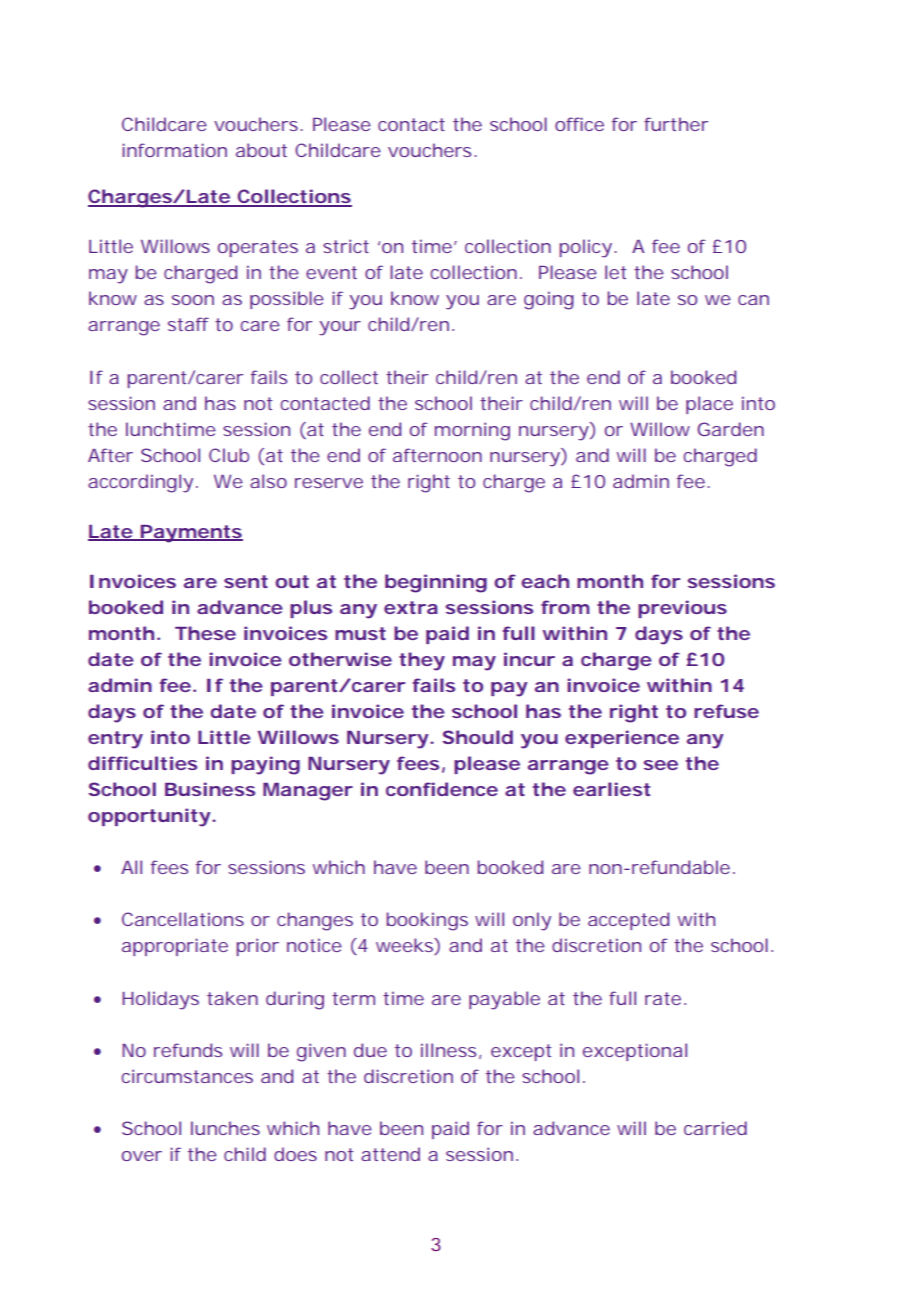  I want to click on further, so click(676, 124).
